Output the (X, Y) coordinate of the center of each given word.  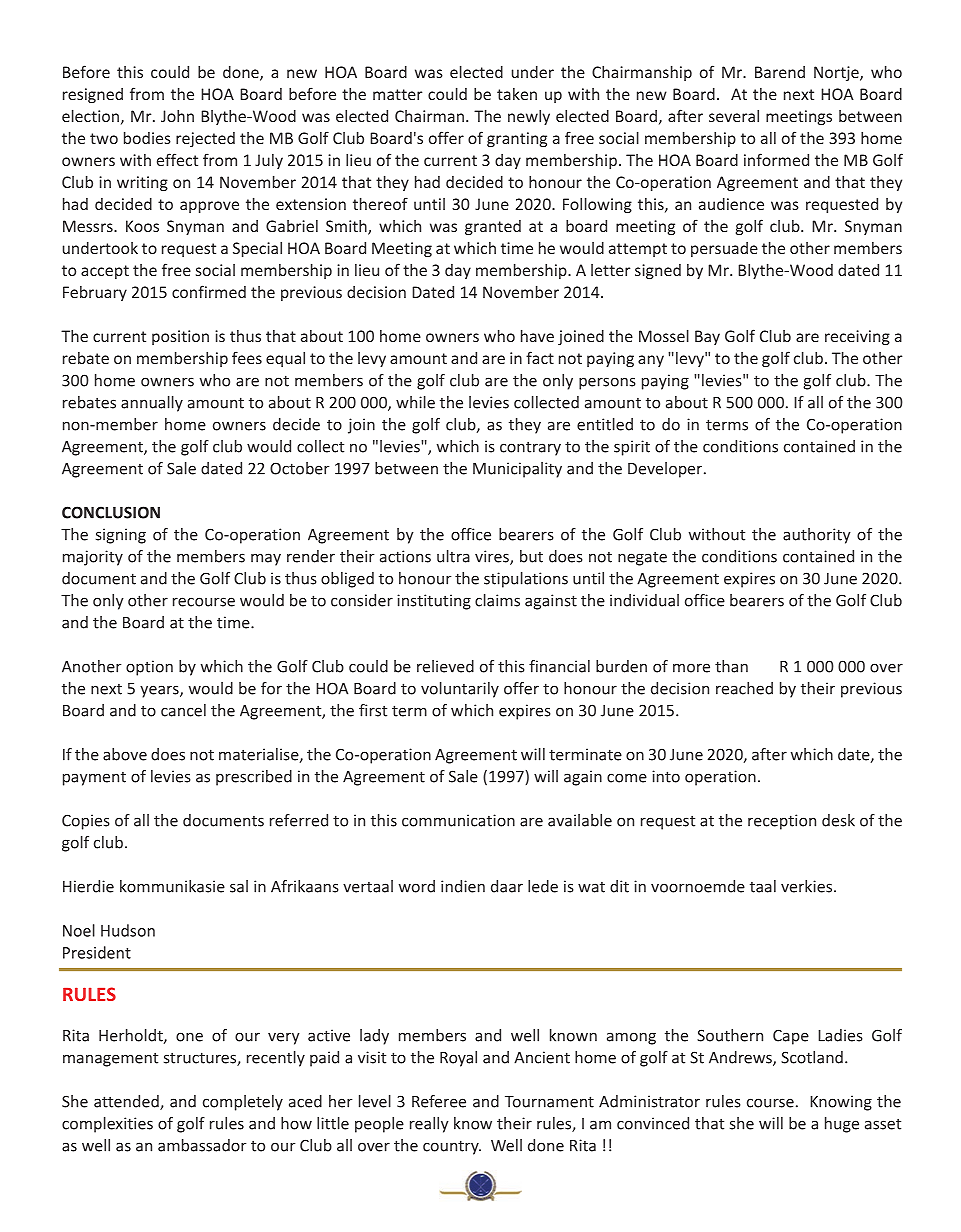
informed (776, 159)
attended (127, 1102)
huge (842, 1125)
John (177, 115)
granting (517, 139)
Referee (439, 1101)
